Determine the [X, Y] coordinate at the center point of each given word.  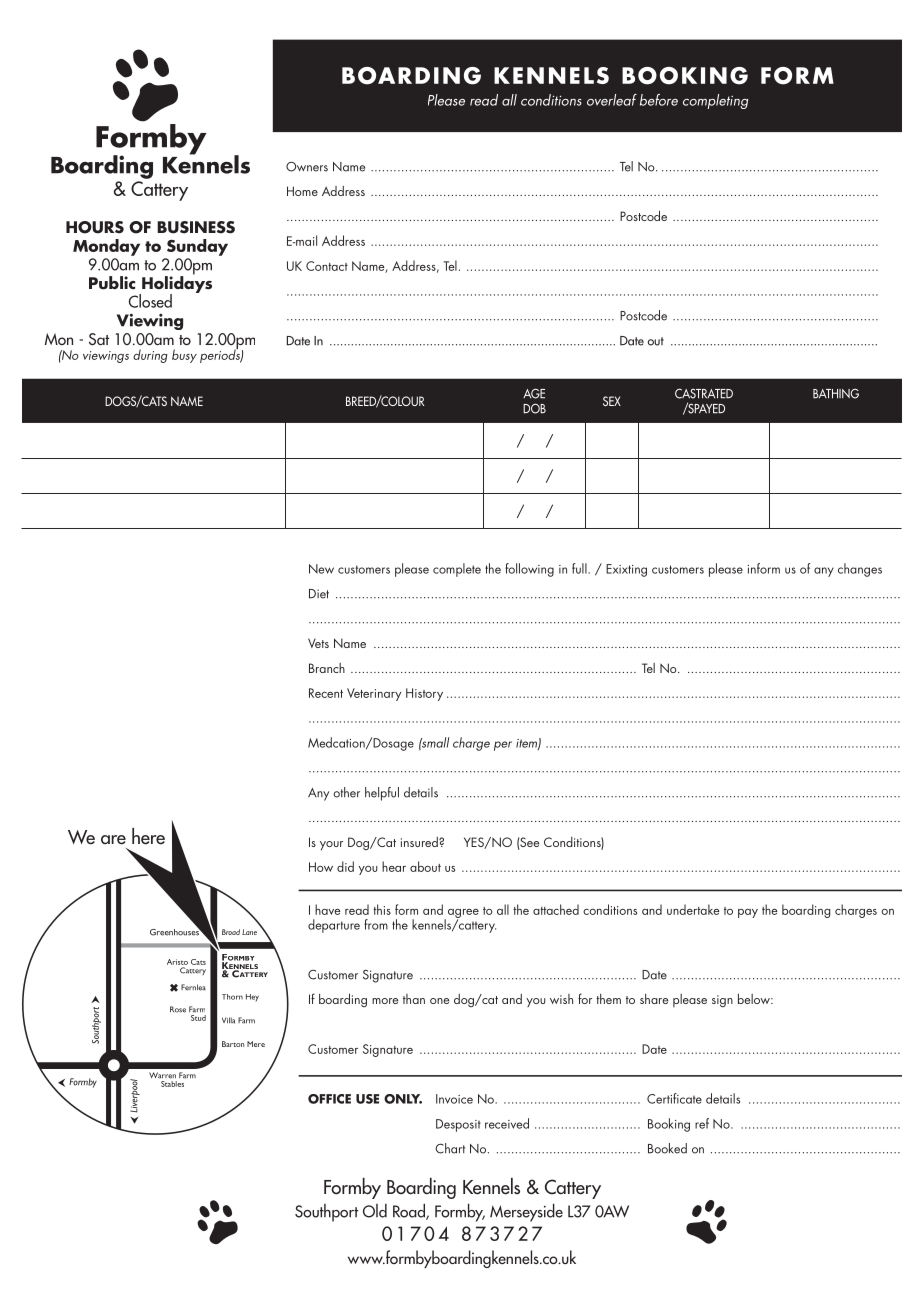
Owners [307, 166]
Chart [450, 1148]
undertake [693, 909]
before [659, 100]
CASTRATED [704, 393]
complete [457, 570]
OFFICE [329, 1099]
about [425, 866]
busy [184, 356]
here [148, 836]
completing [715, 101]
